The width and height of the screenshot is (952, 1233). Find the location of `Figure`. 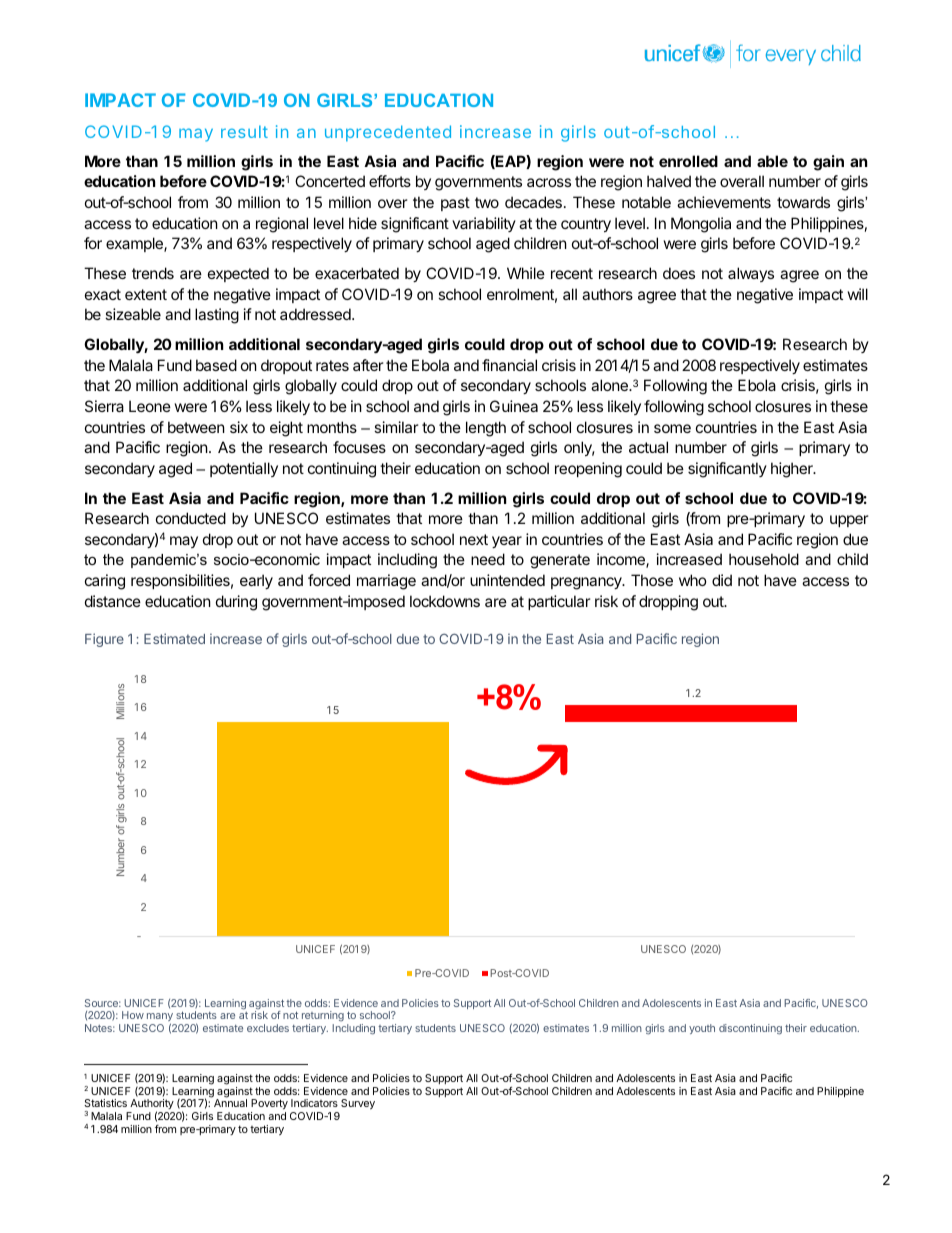

Figure is located at coordinates (104, 640).
